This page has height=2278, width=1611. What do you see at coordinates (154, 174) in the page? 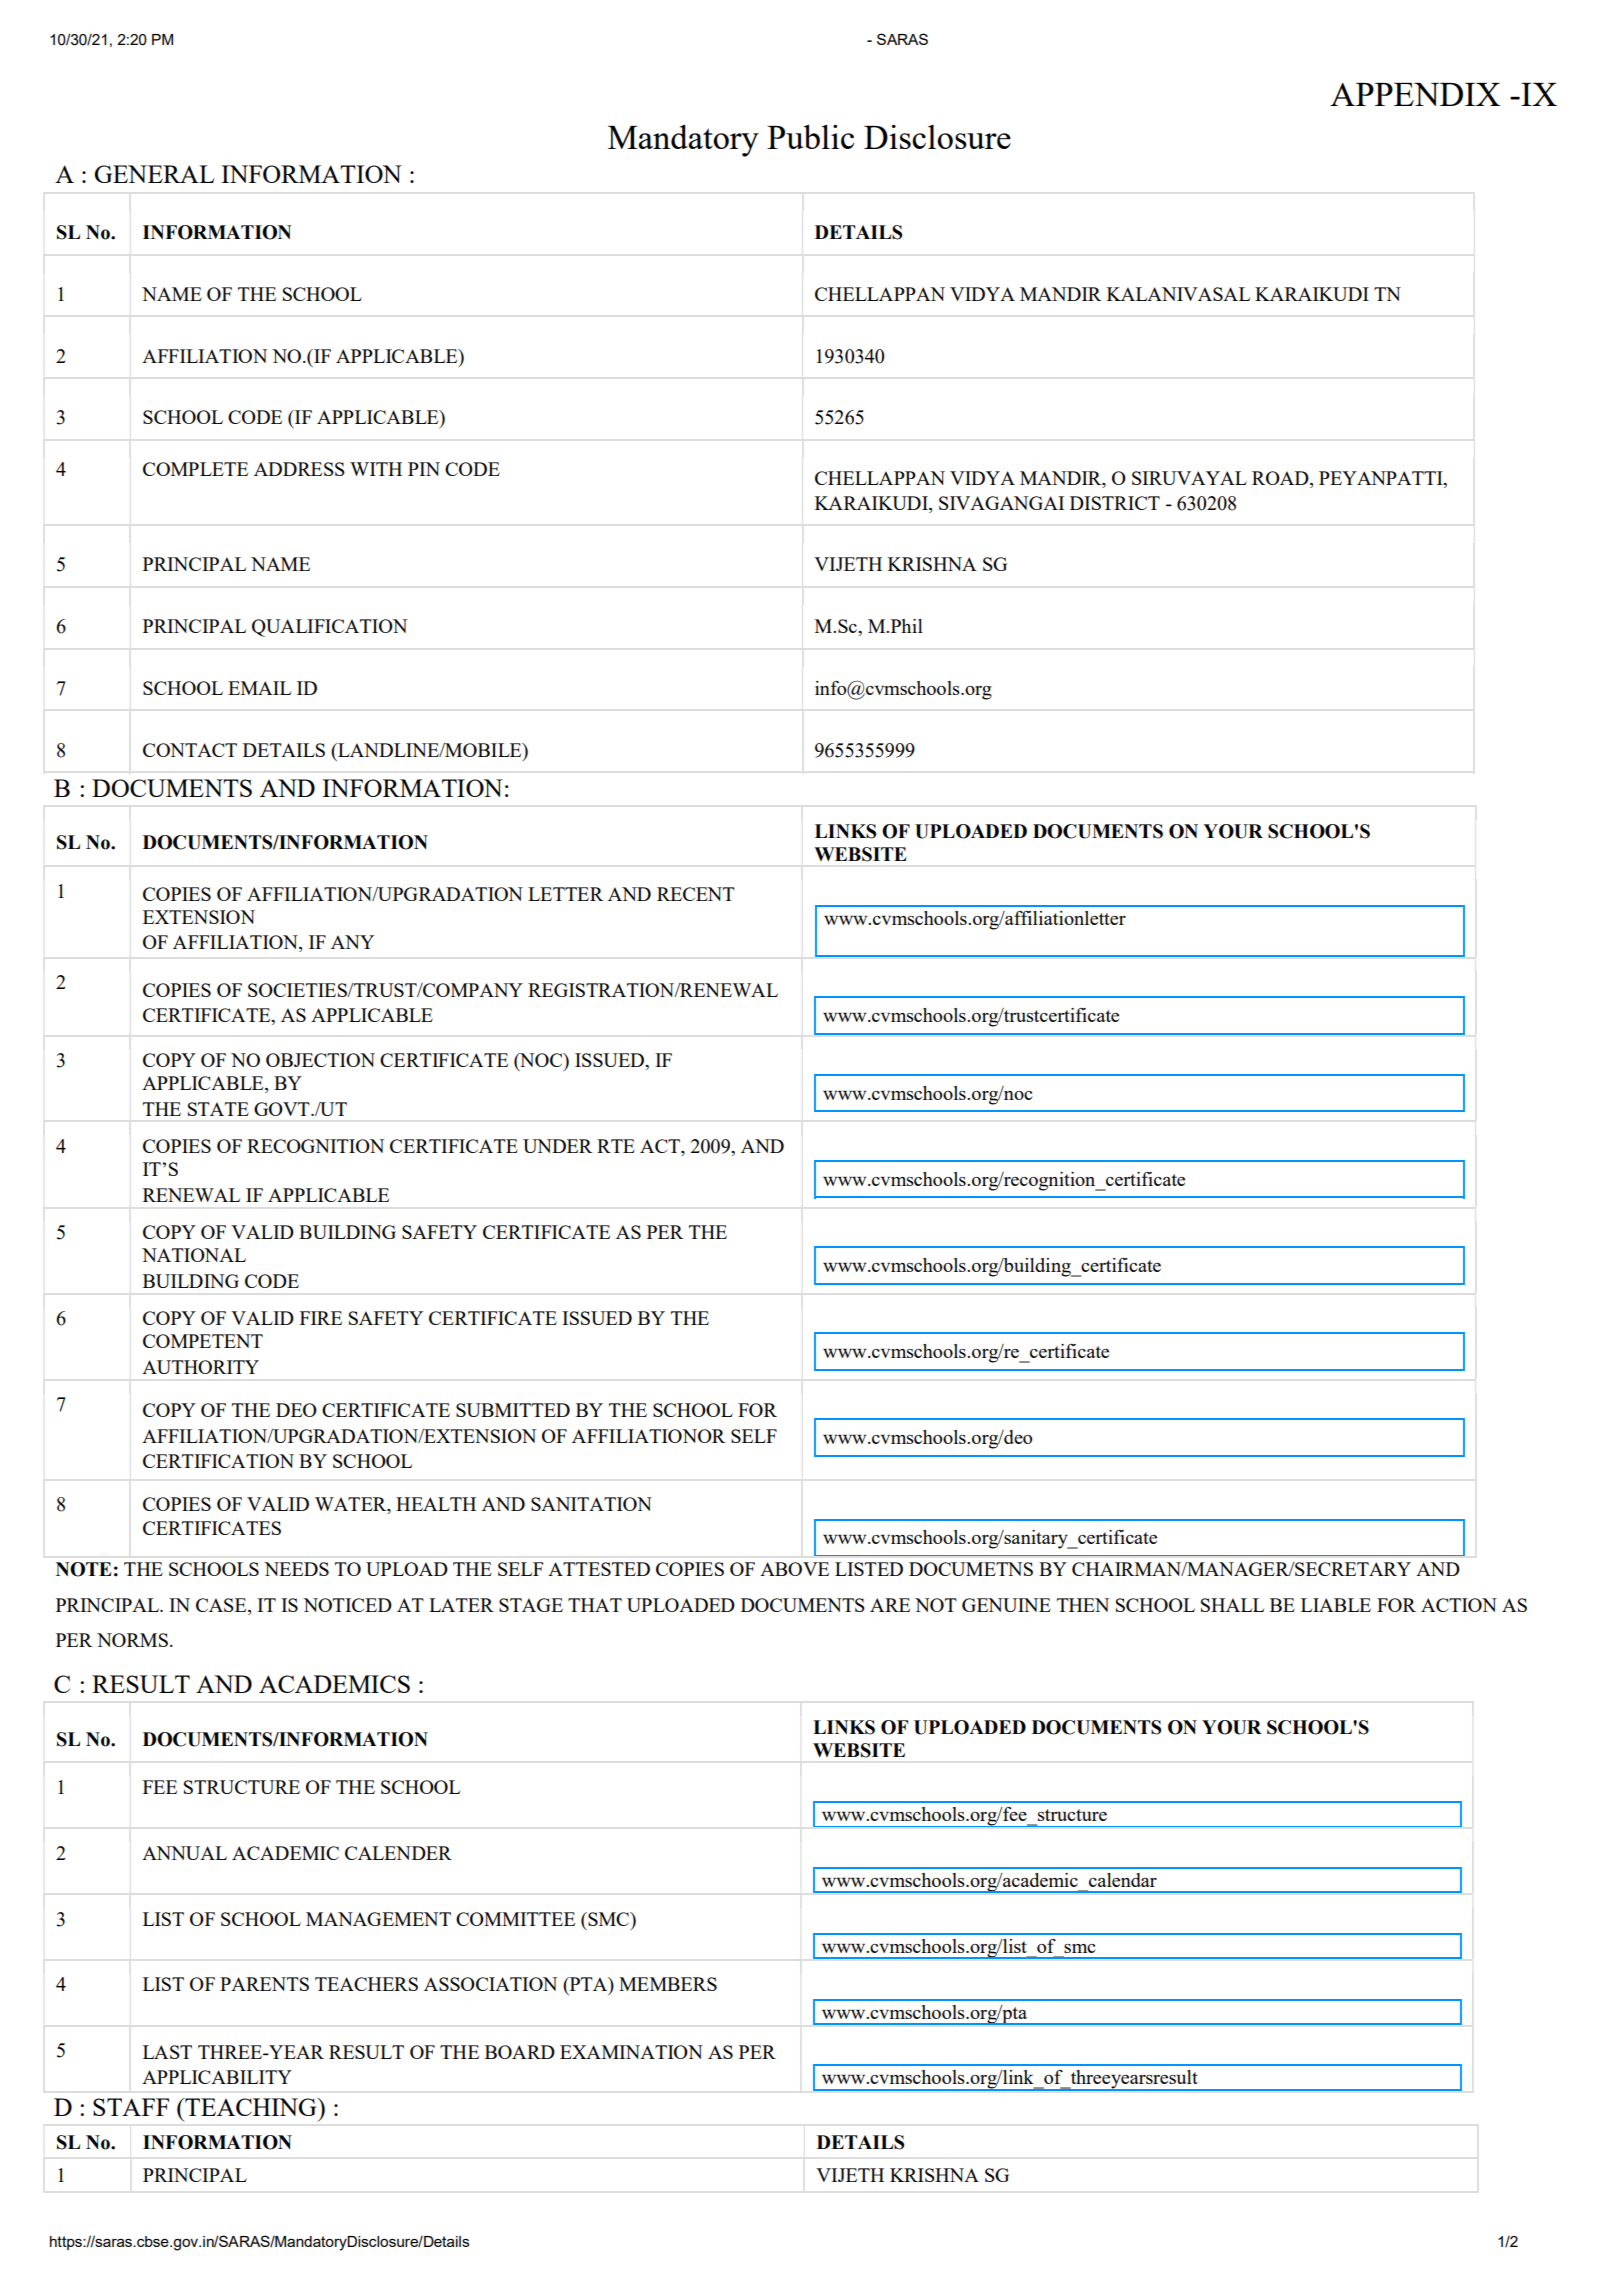
I see `GENERAL` at bounding box center [154, 174].
